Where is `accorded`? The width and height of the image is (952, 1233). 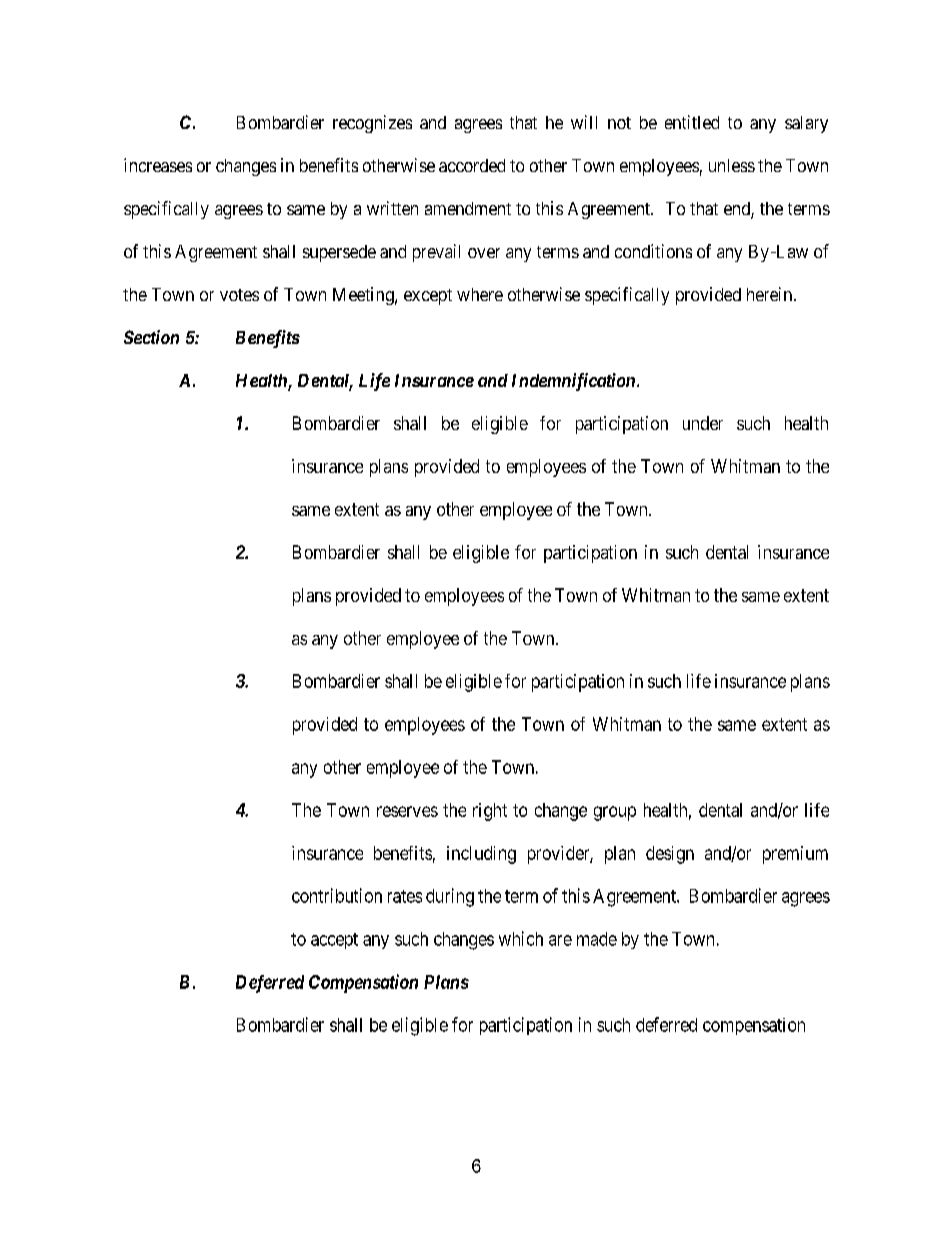
accorded is located at coordinates (472, 165).
